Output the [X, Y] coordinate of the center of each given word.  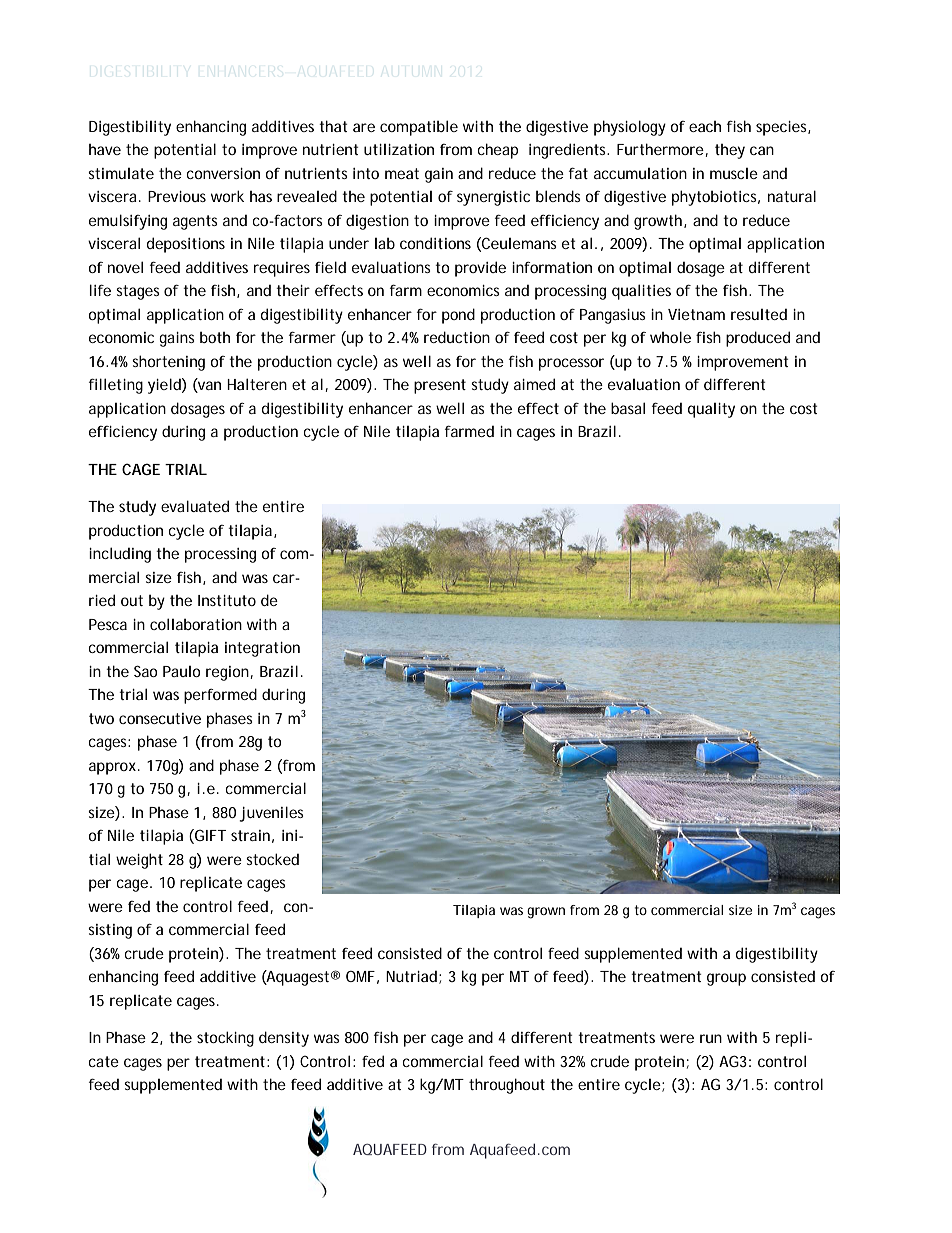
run [711, 1038]
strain [252, 836]
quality [711, 410]
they [730, 151]
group [726, 979]
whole [670, 337]
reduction [457, 337]
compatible [419, 128]
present [440, 386]
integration [262, 649]
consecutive [160, 718]
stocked [272, 859]
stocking [225, 1039]
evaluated [195, 506]
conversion [223, 173]
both [215, 337]
